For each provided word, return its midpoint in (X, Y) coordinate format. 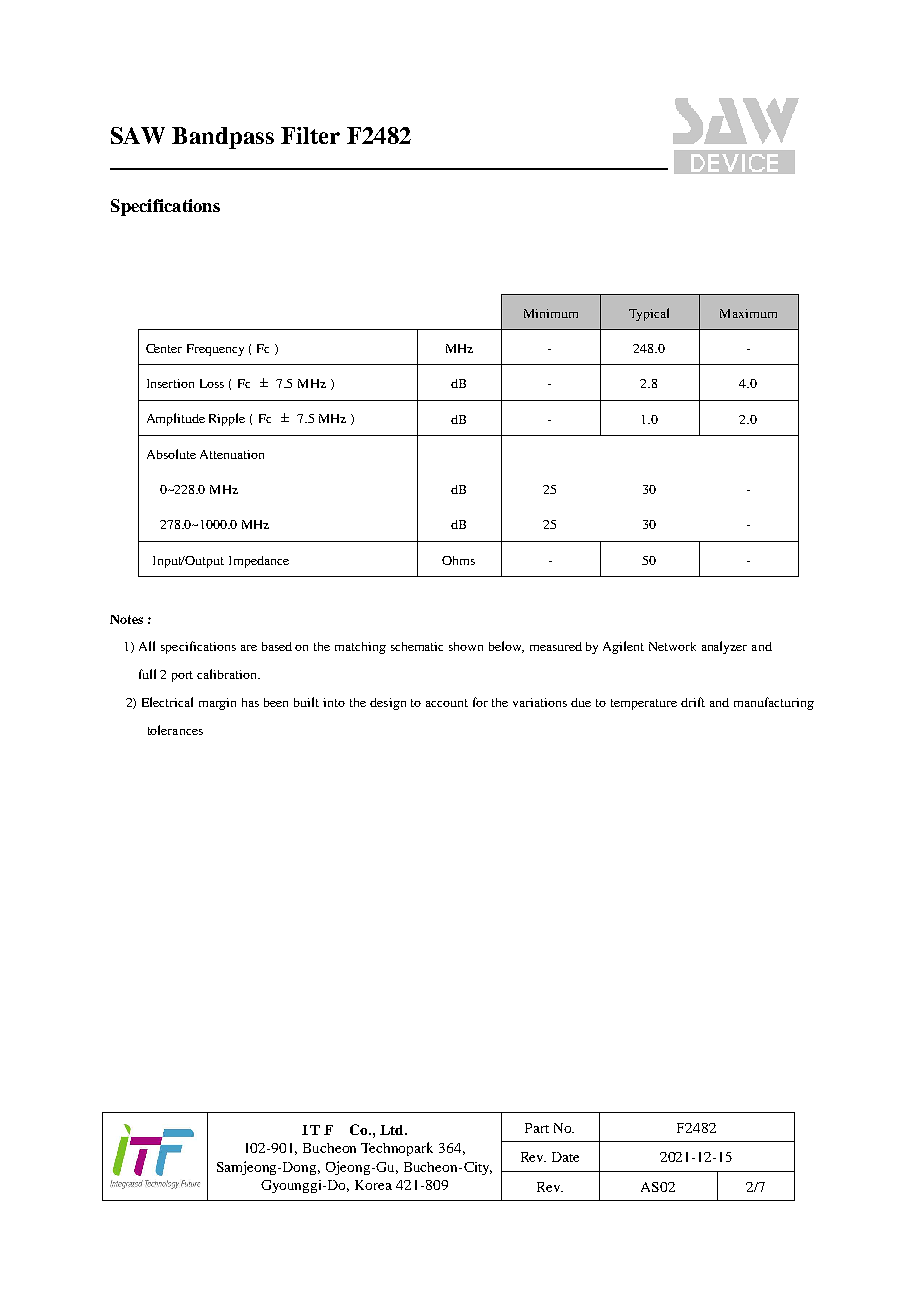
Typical (649, 314)
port (182, 676)
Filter (310, 135)
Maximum (748, 313)
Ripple (227, 419)
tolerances (175, 730)
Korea (373, 1185)
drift (693, 702)
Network (672, 646)
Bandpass (223, 138)
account (447, 703)
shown (466, 646)
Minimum (551, 313)
